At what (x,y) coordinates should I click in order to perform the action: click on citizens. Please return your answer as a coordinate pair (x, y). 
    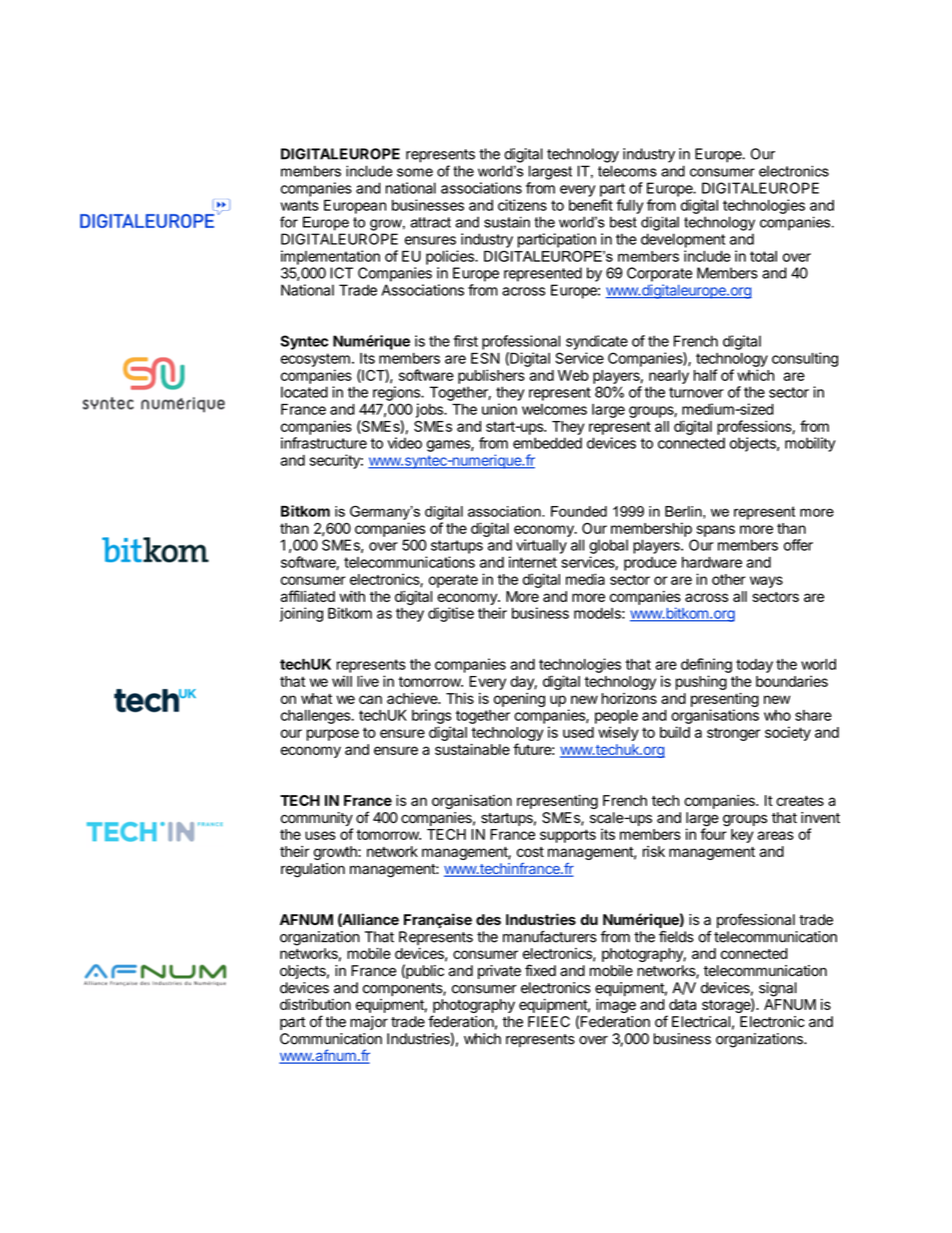
    Looking at the image, I should click on (522, 205).
